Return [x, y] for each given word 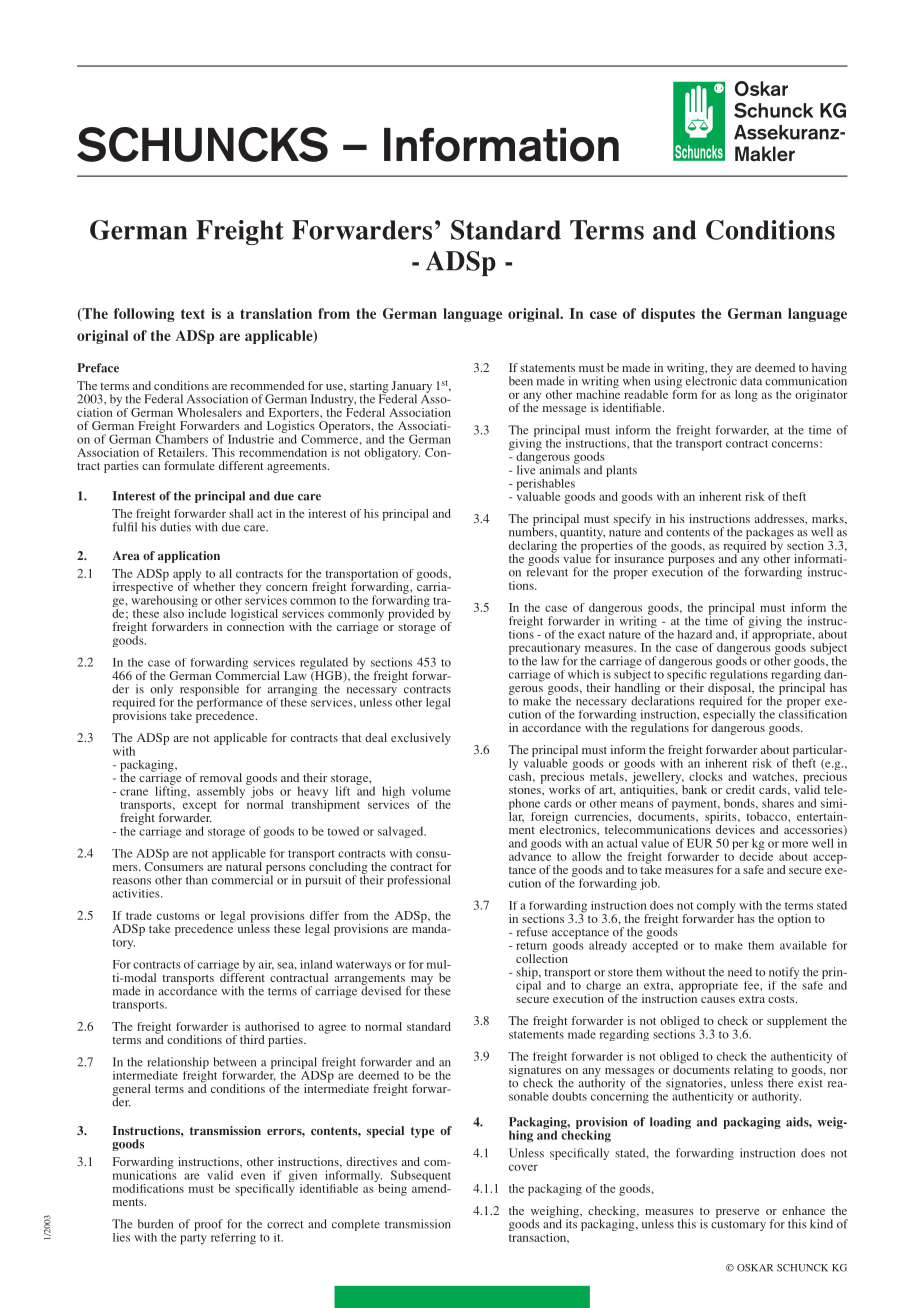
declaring [533, 548]
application [189, 557]
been [521, 381]
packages [770, 534]
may [420, 981]
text [193, 314]
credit [740, 789]
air [266, 965]
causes [718, 1000]
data [751, 381]
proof [209, 1226]
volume [431, 791]
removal [221, 777]
